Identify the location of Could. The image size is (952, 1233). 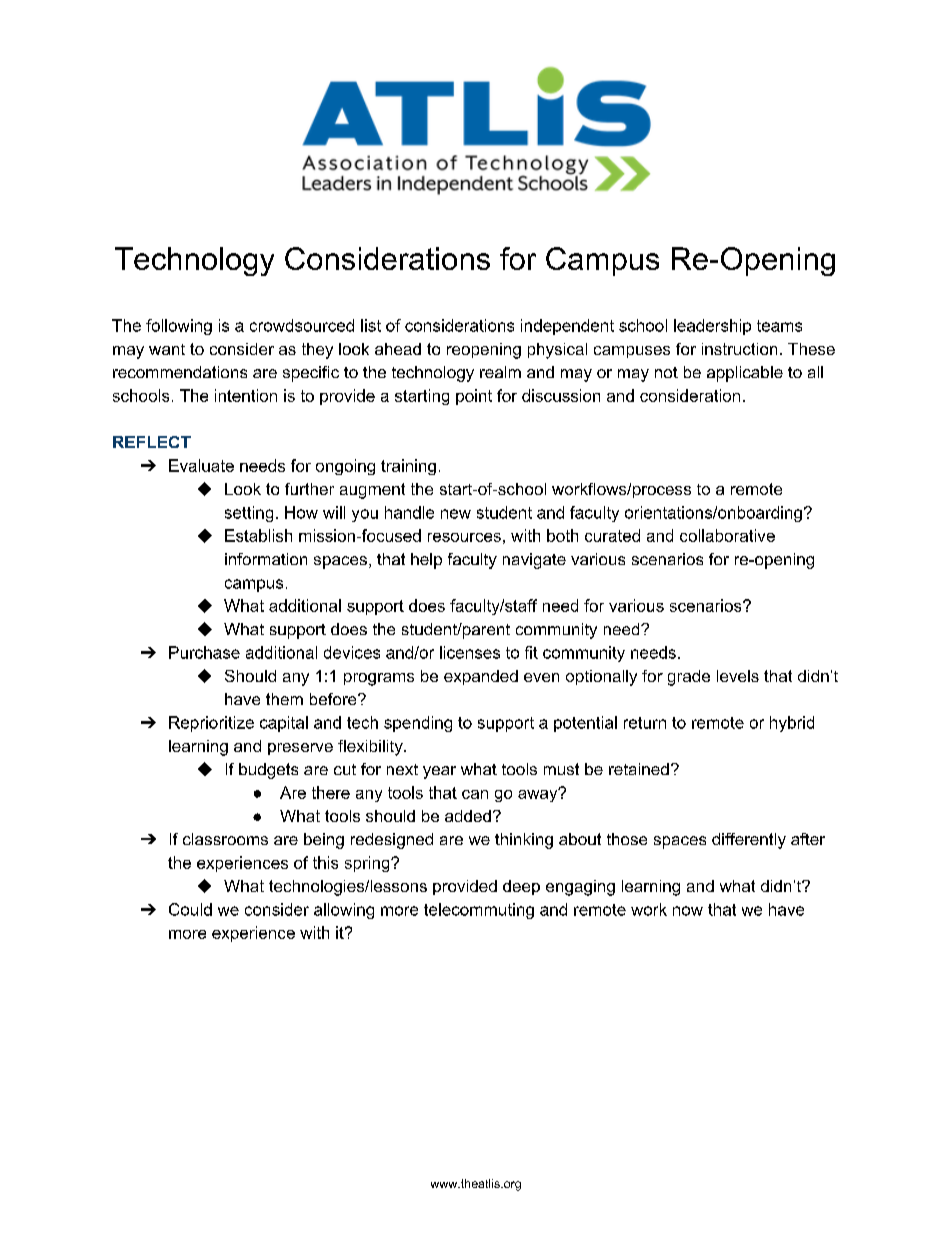
(190, 909).
